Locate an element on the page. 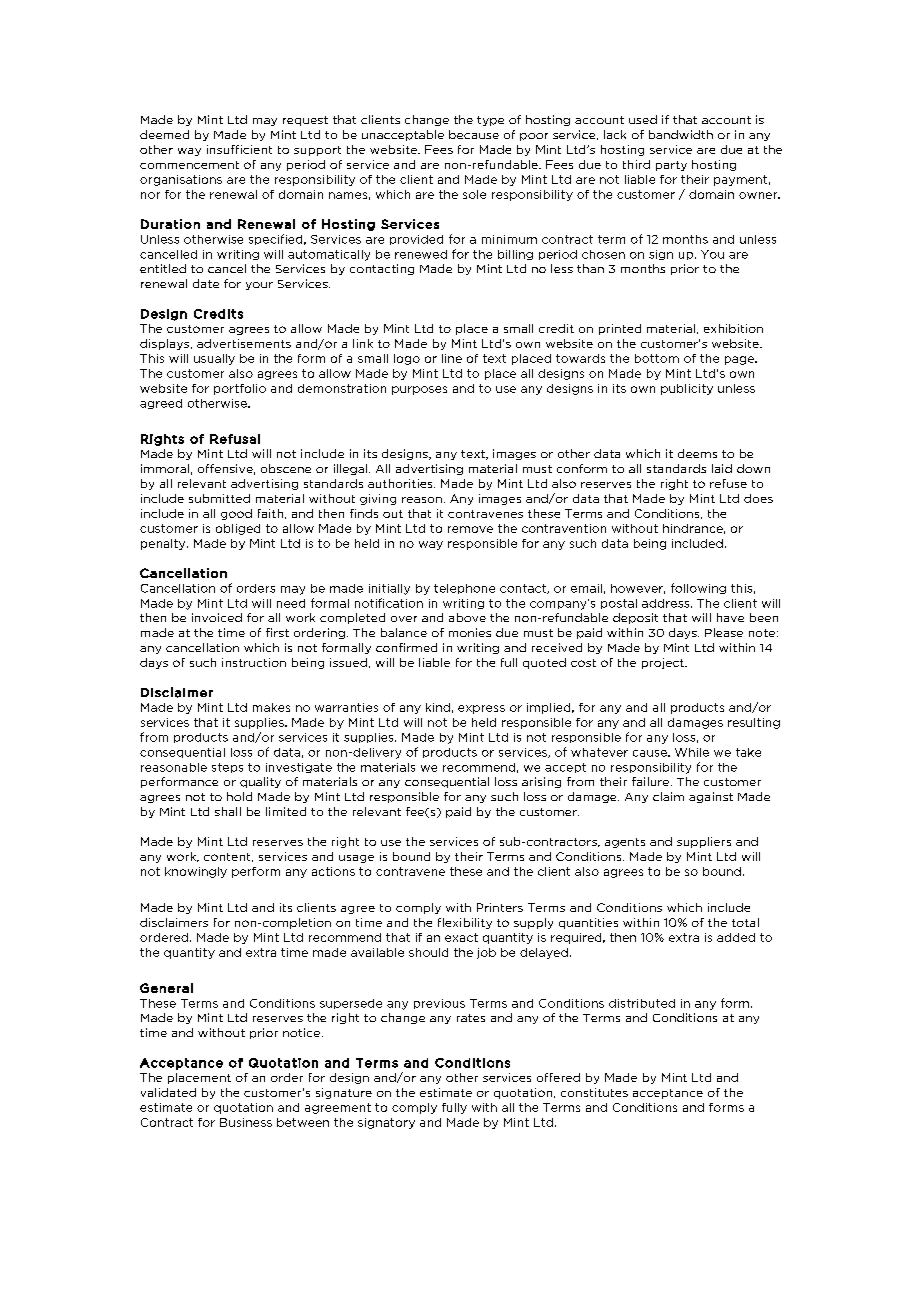  content is located at coordinates (228, 857).
